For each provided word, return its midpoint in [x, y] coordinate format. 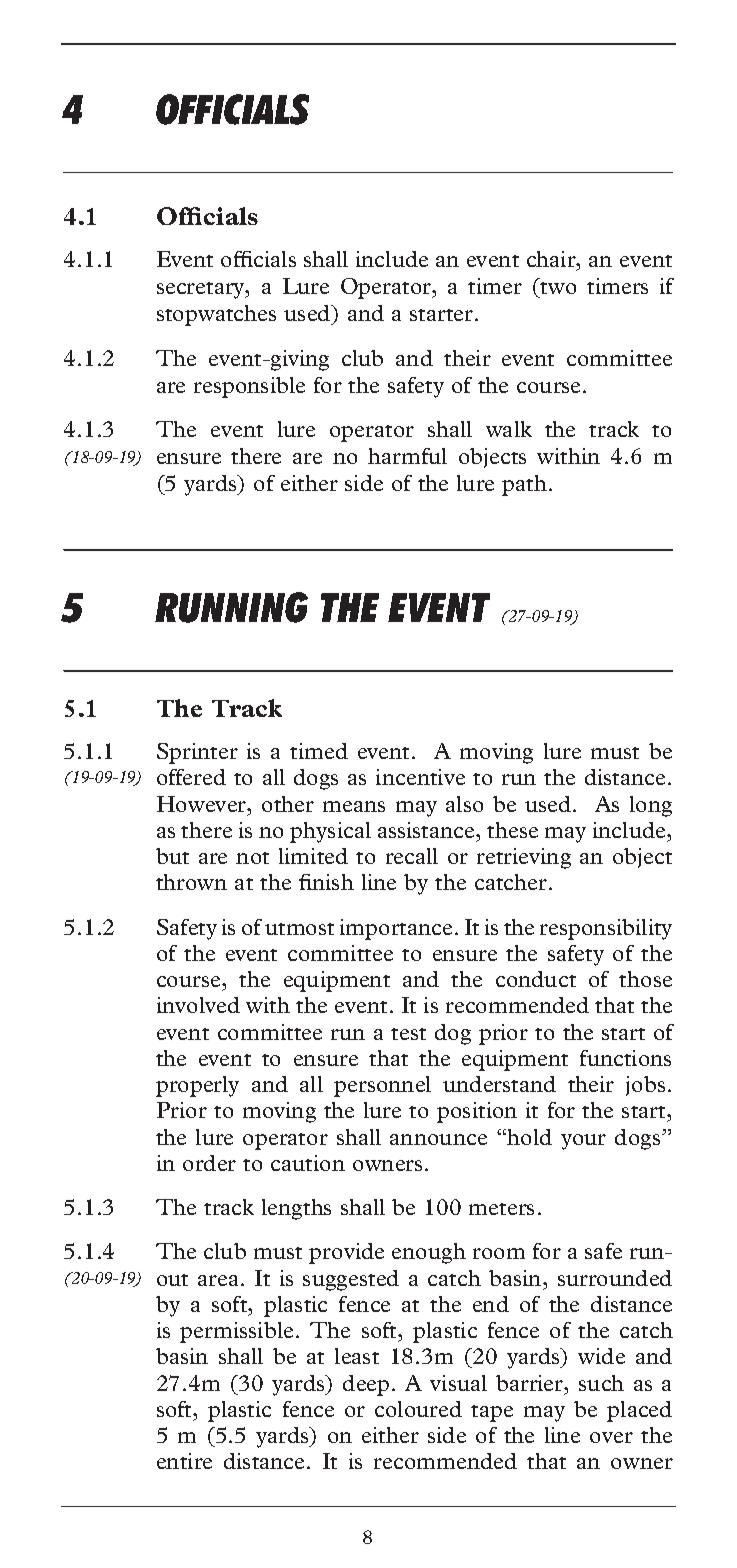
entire [184, 1461]
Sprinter [197, 753]
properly [197, 1086]
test [408, 1034]
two [558, 288]
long [651, 806]
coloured [418, 1409]
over [611, 1437]
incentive [420, 777]
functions [625, 1058]
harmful [407, 456]
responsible [249, 387]
